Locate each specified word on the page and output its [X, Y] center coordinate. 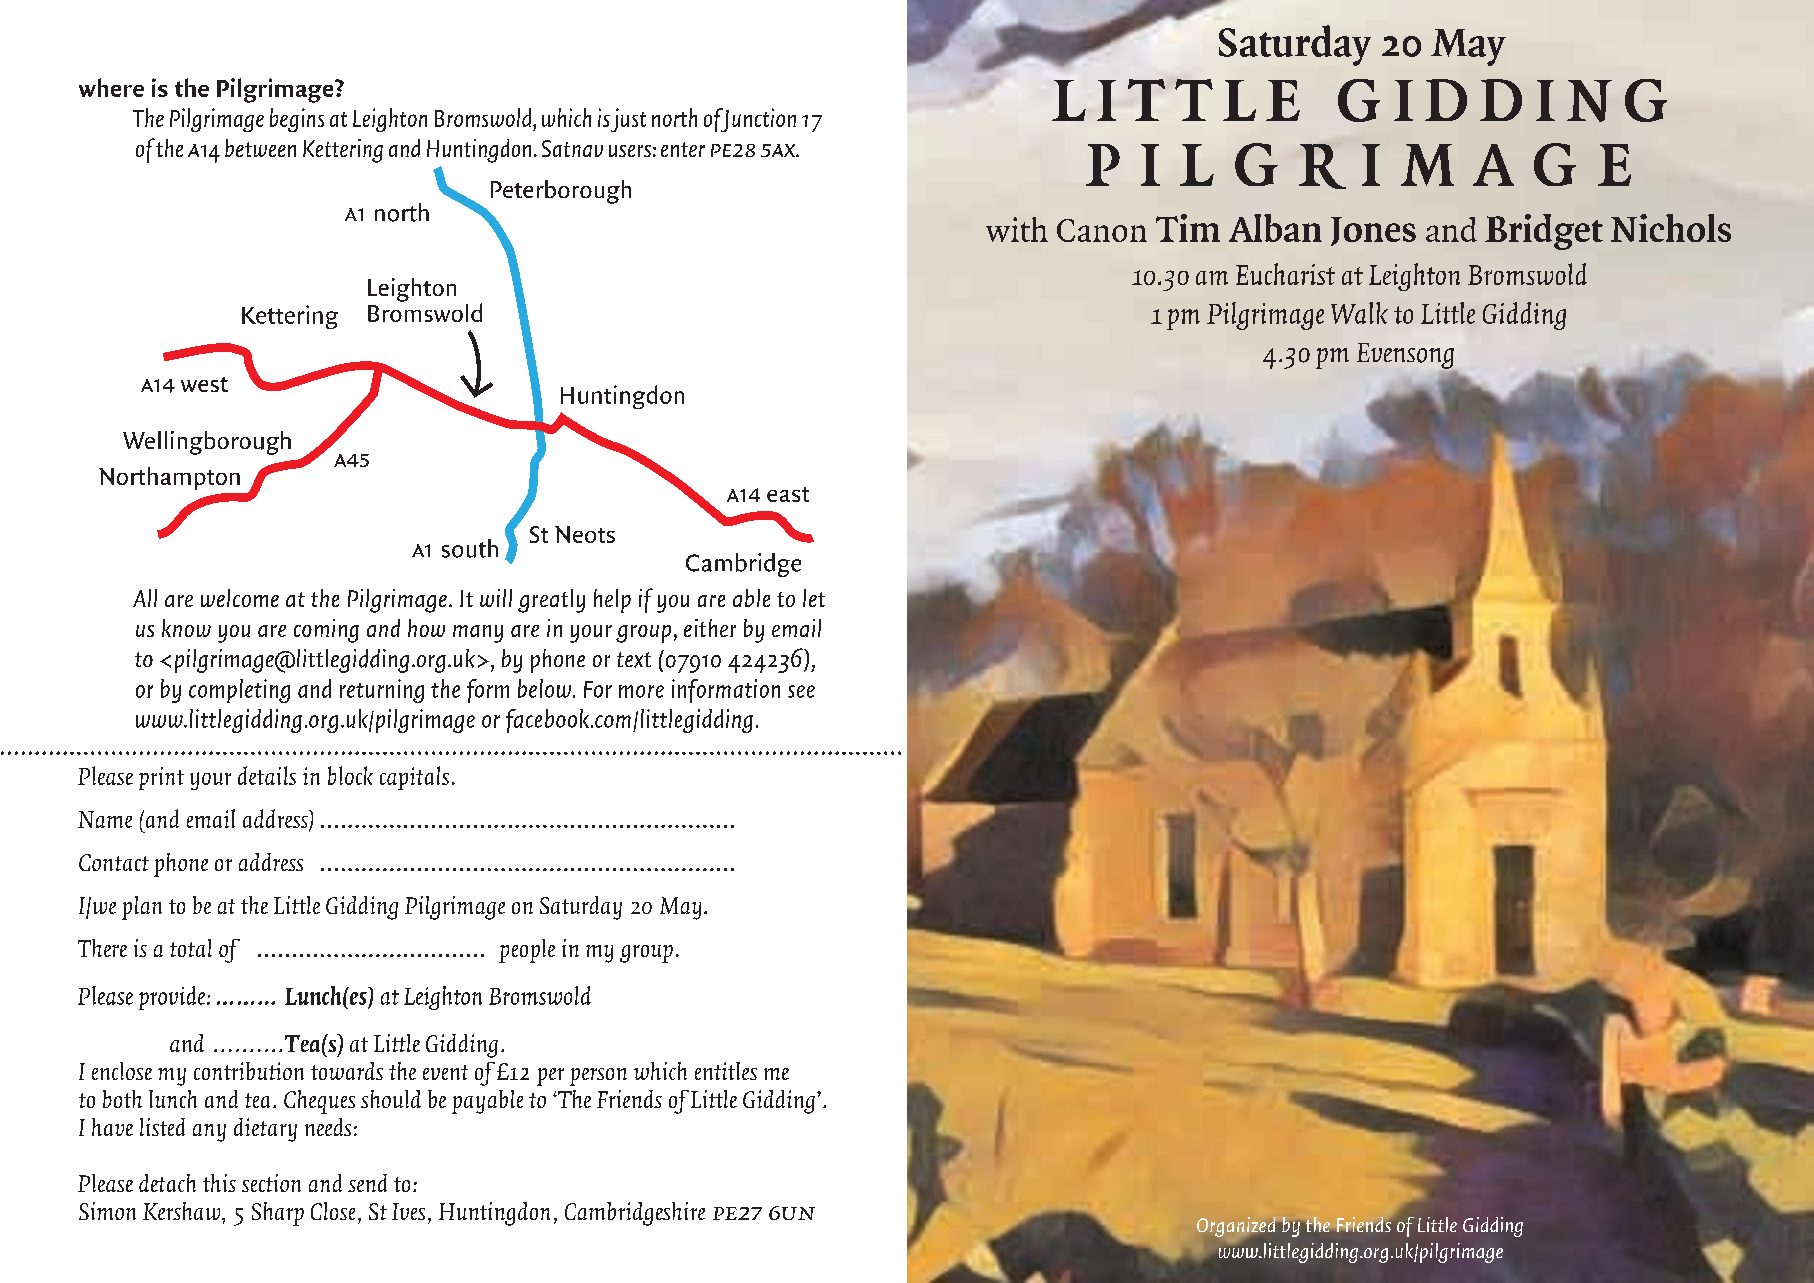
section [271, 1183]
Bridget [1544, 232]
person [598, 1077]
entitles [726, 1071]
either [710, 628]
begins [297, 120]
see [801, 691]
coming [326, 631]
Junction [757, 120]
